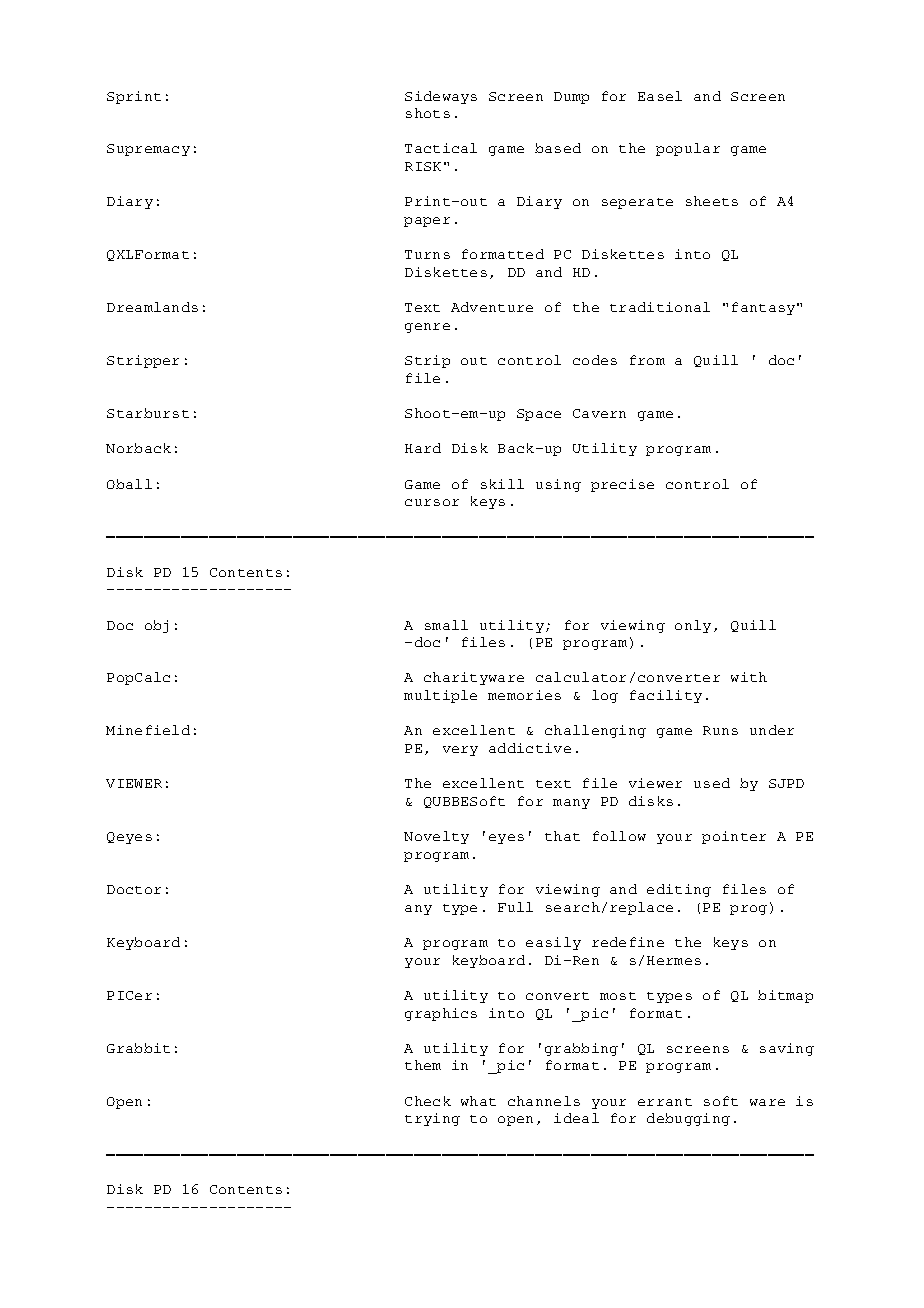 This screenshot has width=924, height=1308. What do you see at coordinates (423, 1065) in the screenshot?
I see `them` at bounding box center [423, 1065].
